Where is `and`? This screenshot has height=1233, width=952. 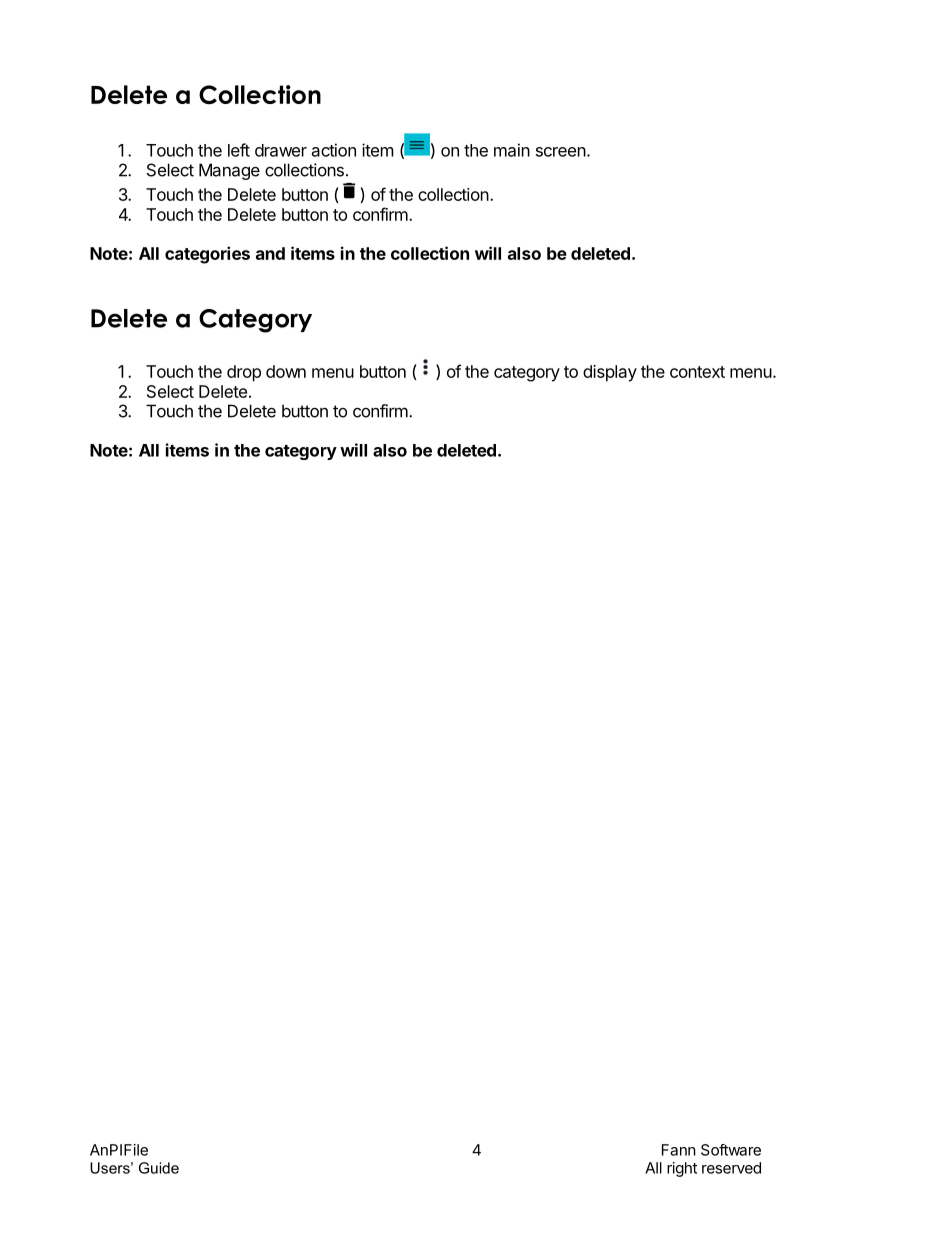 and is located at coordinates (270, 253).
